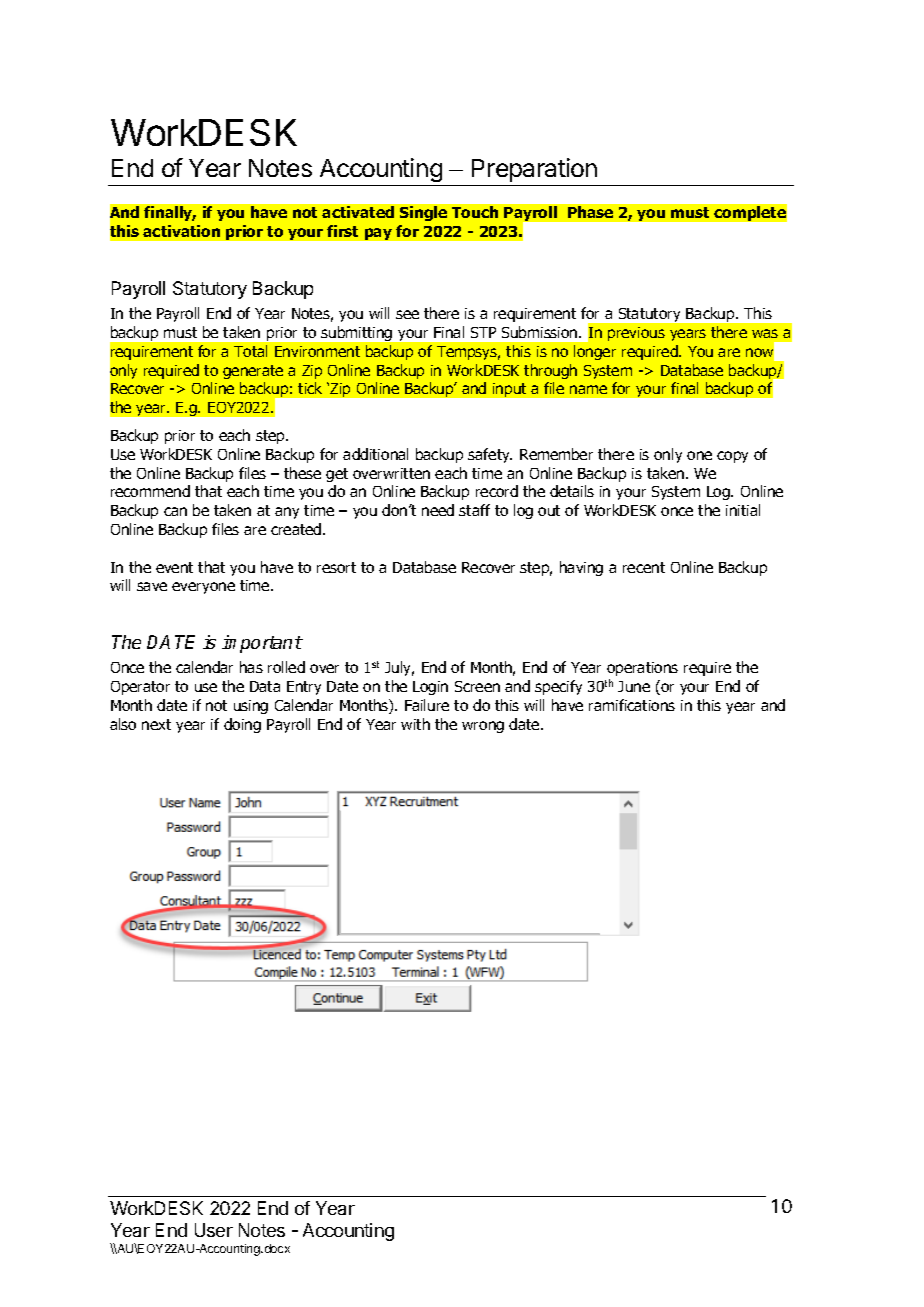 This document has width=924, height=1307. Describe the element at coordinates (181, 231) in the document. I see `activation` at that location.
